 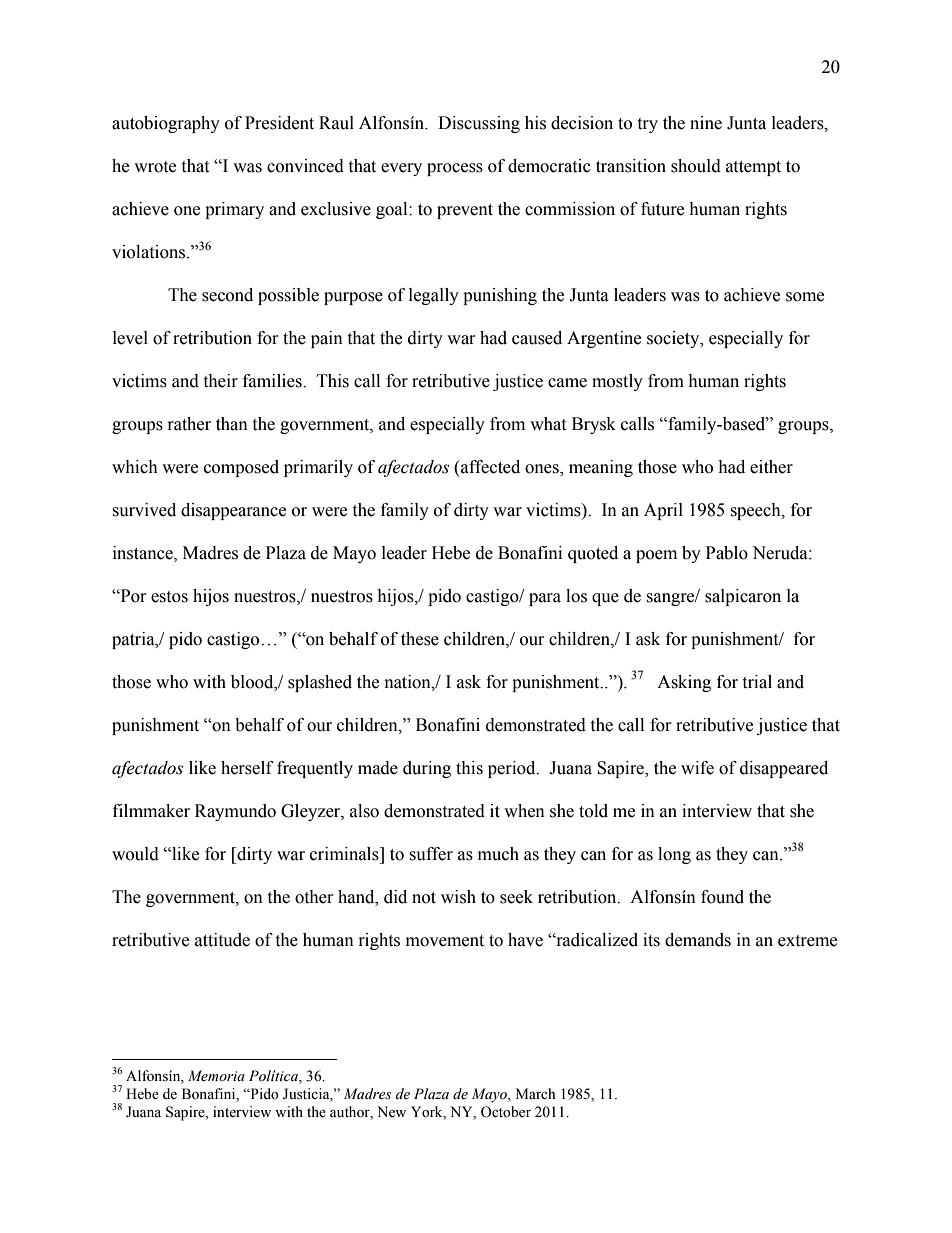 What do you see at coordinates (537, 338) in the page?
I see `caused` at bounding box center [537, 338].
